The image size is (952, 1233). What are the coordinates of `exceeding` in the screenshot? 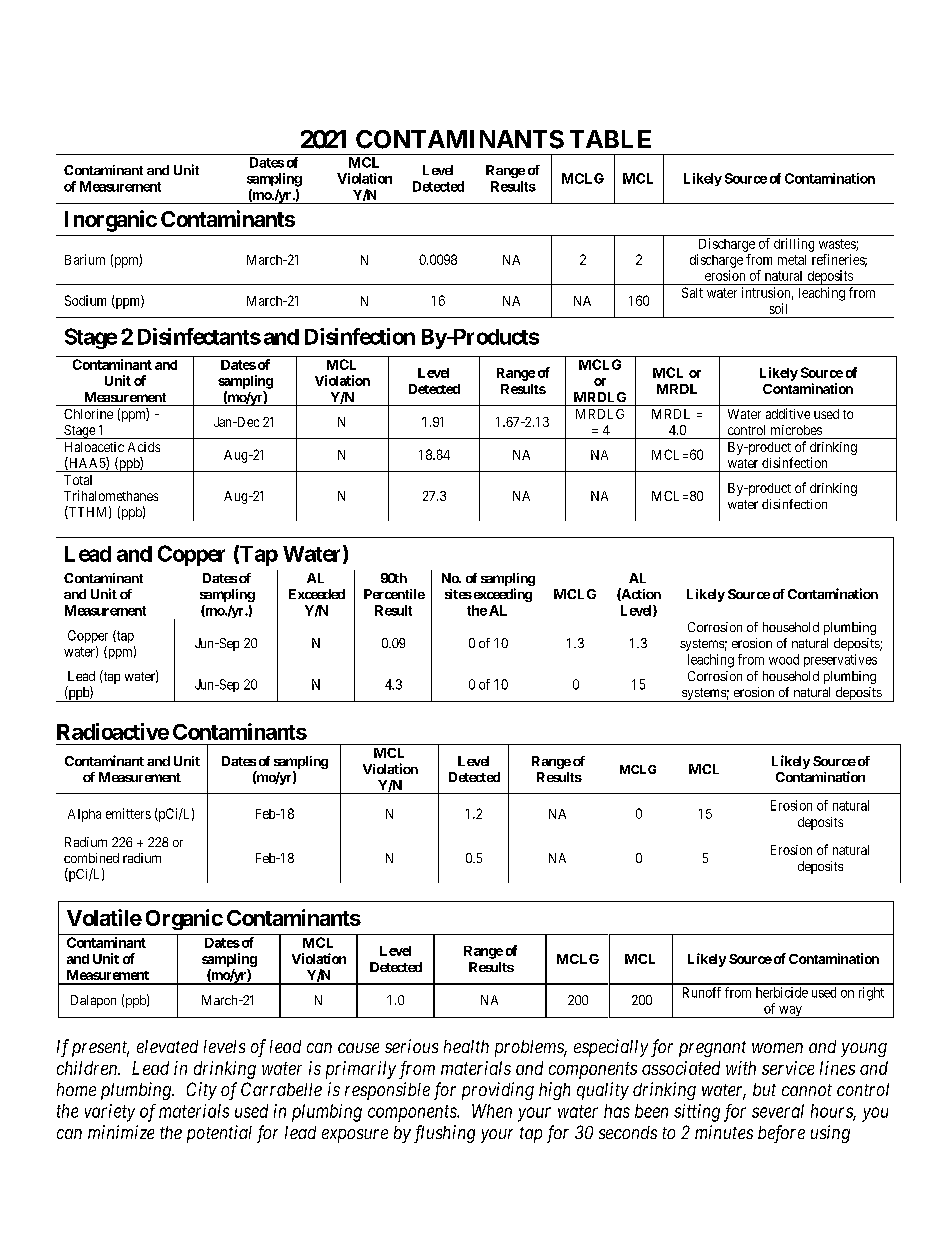 It's located at (501, 595).
